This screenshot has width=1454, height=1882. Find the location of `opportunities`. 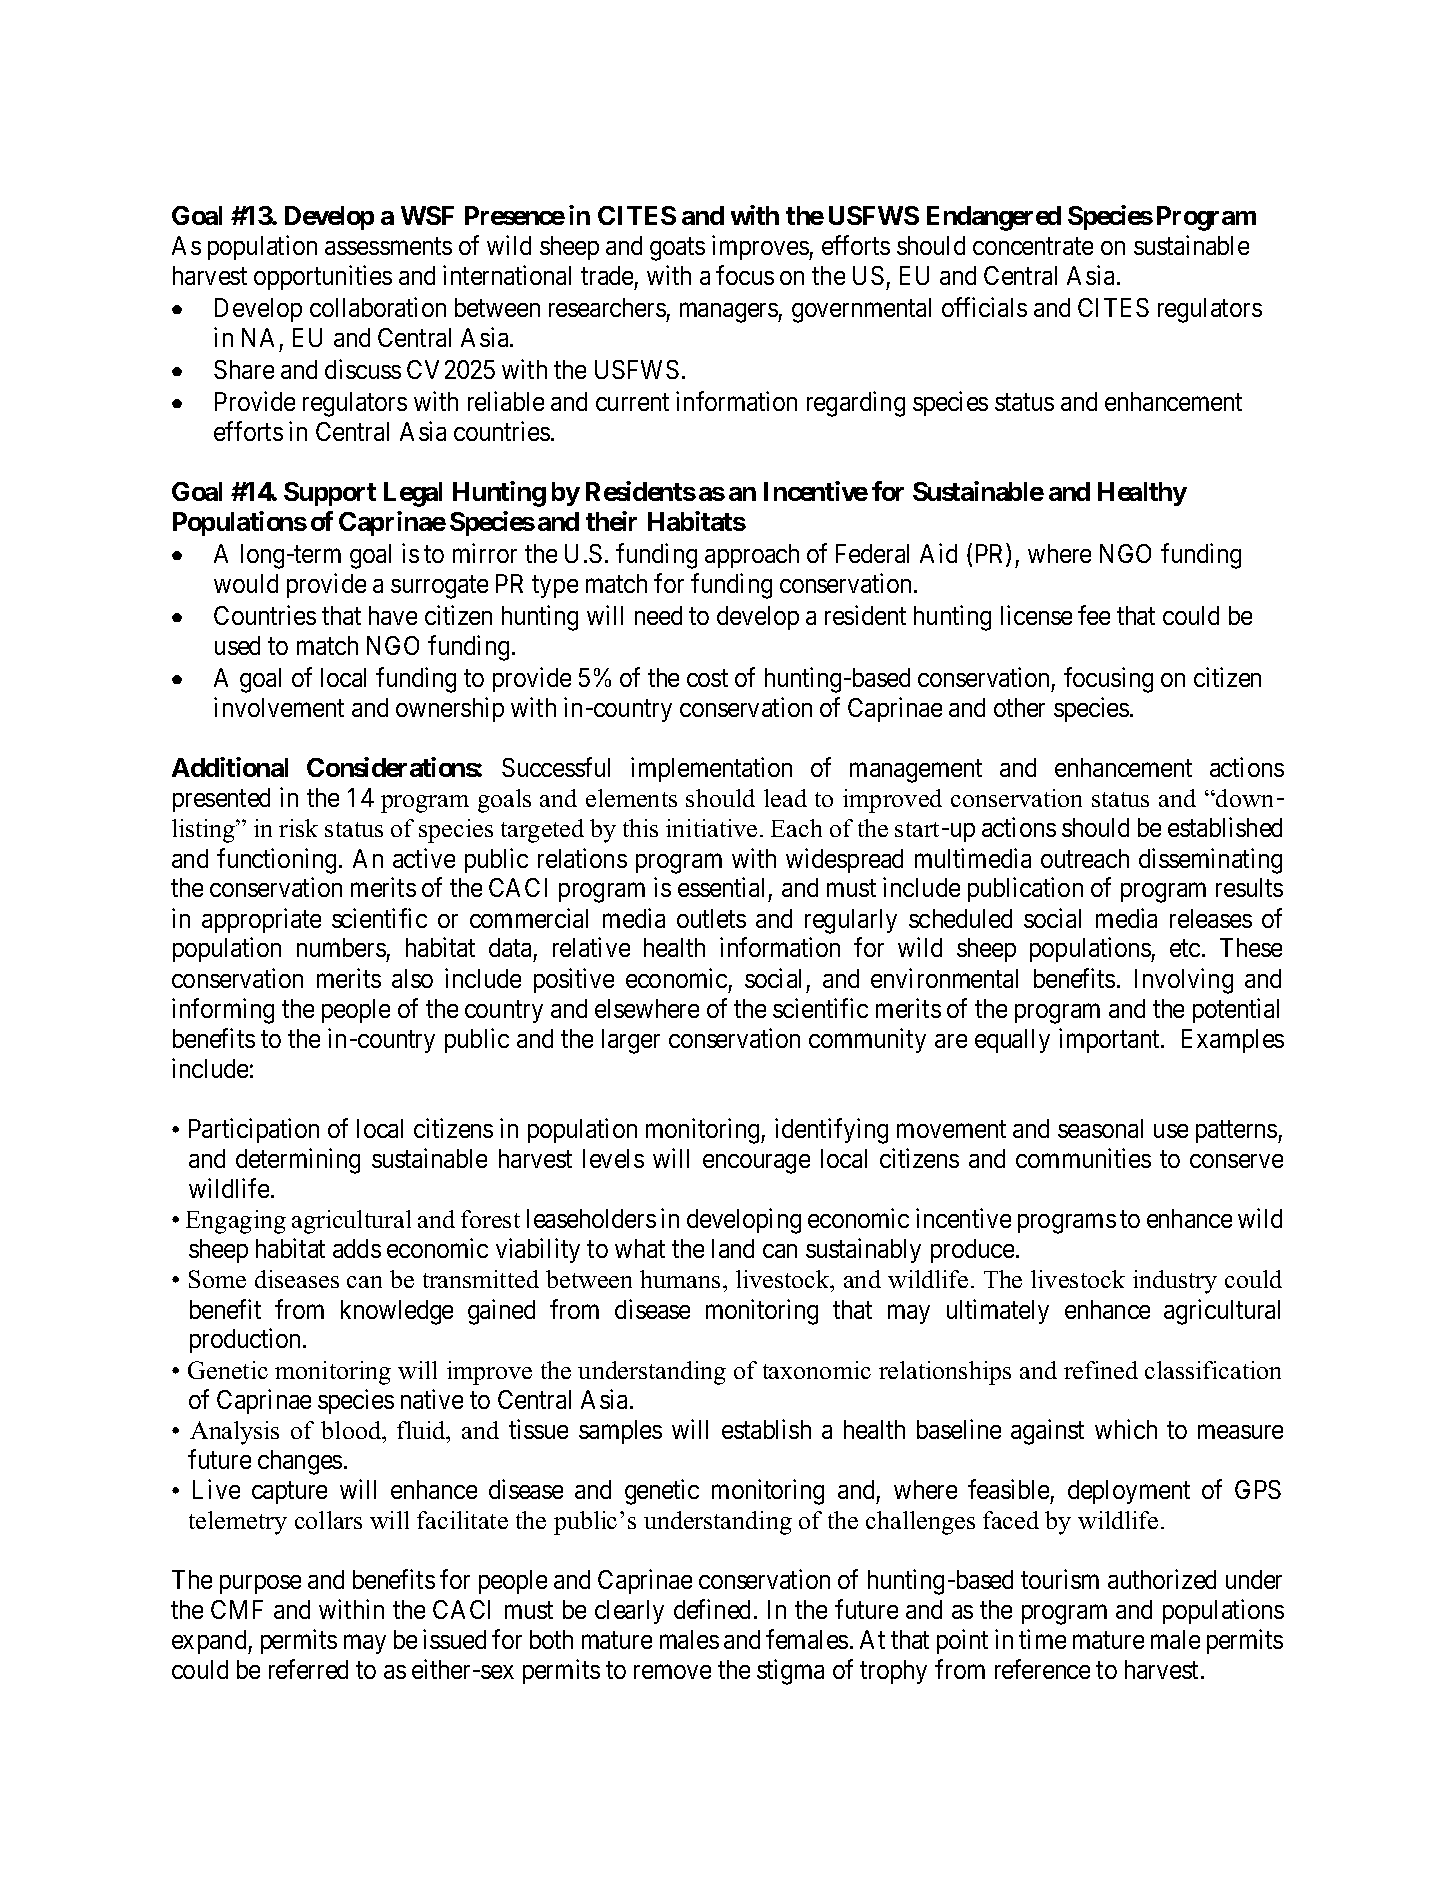

opportunities is located at coordinates (323, 277).
